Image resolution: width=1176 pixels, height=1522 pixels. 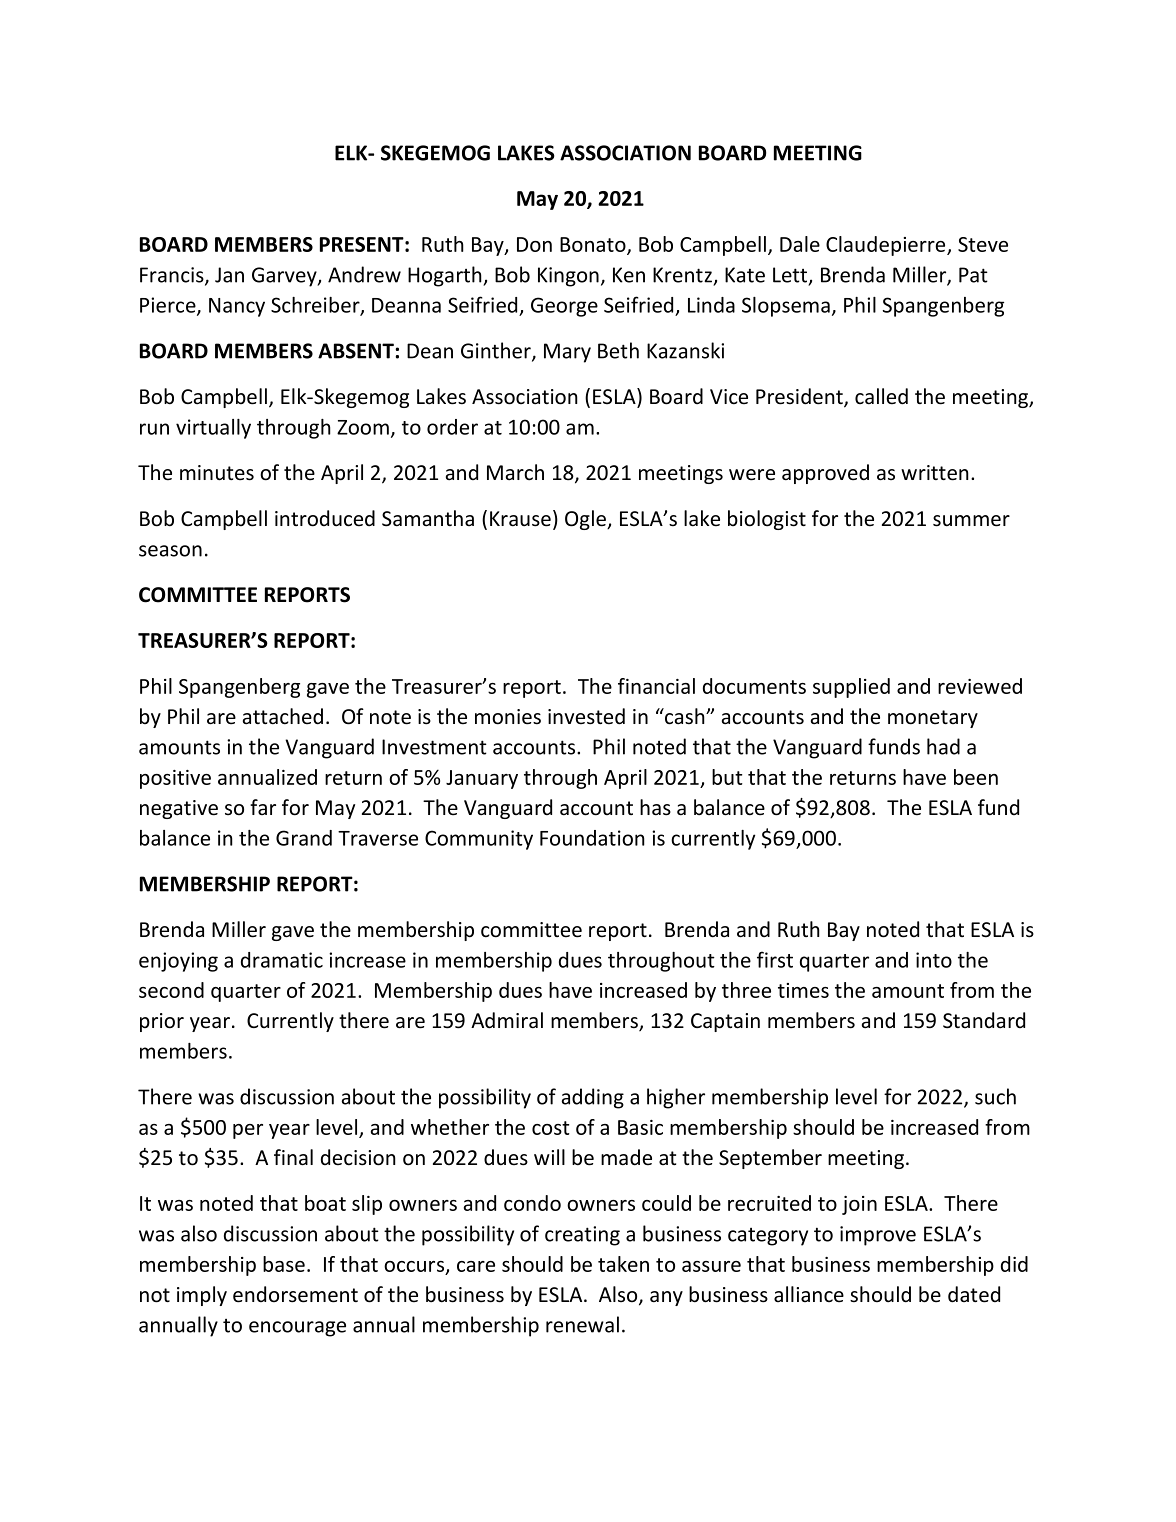 What do you see at coordinates (295, 1294) in the page?
I see `endorsement` at bounding box center [295, 1294].
